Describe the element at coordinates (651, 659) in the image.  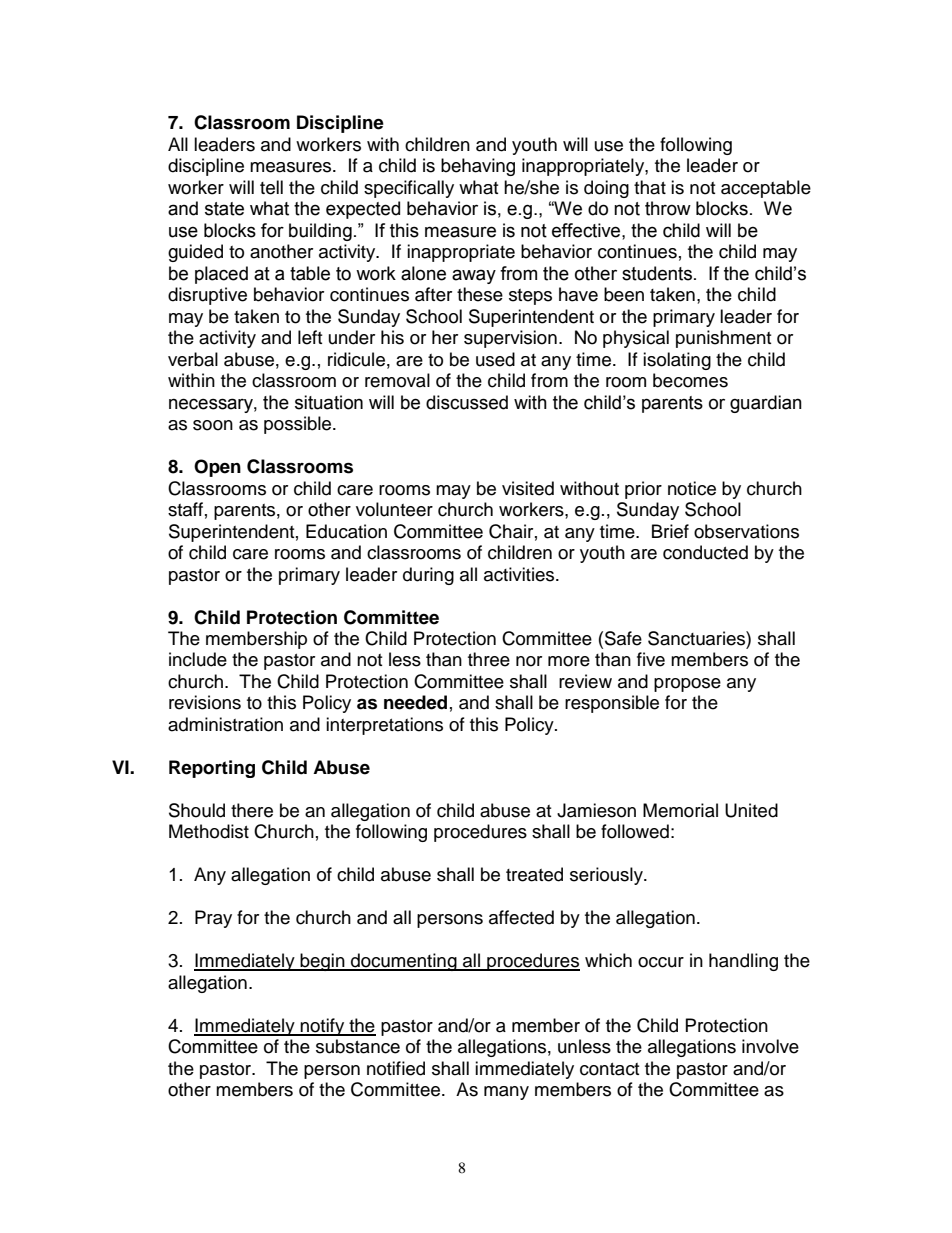
I see `five` at that location.
